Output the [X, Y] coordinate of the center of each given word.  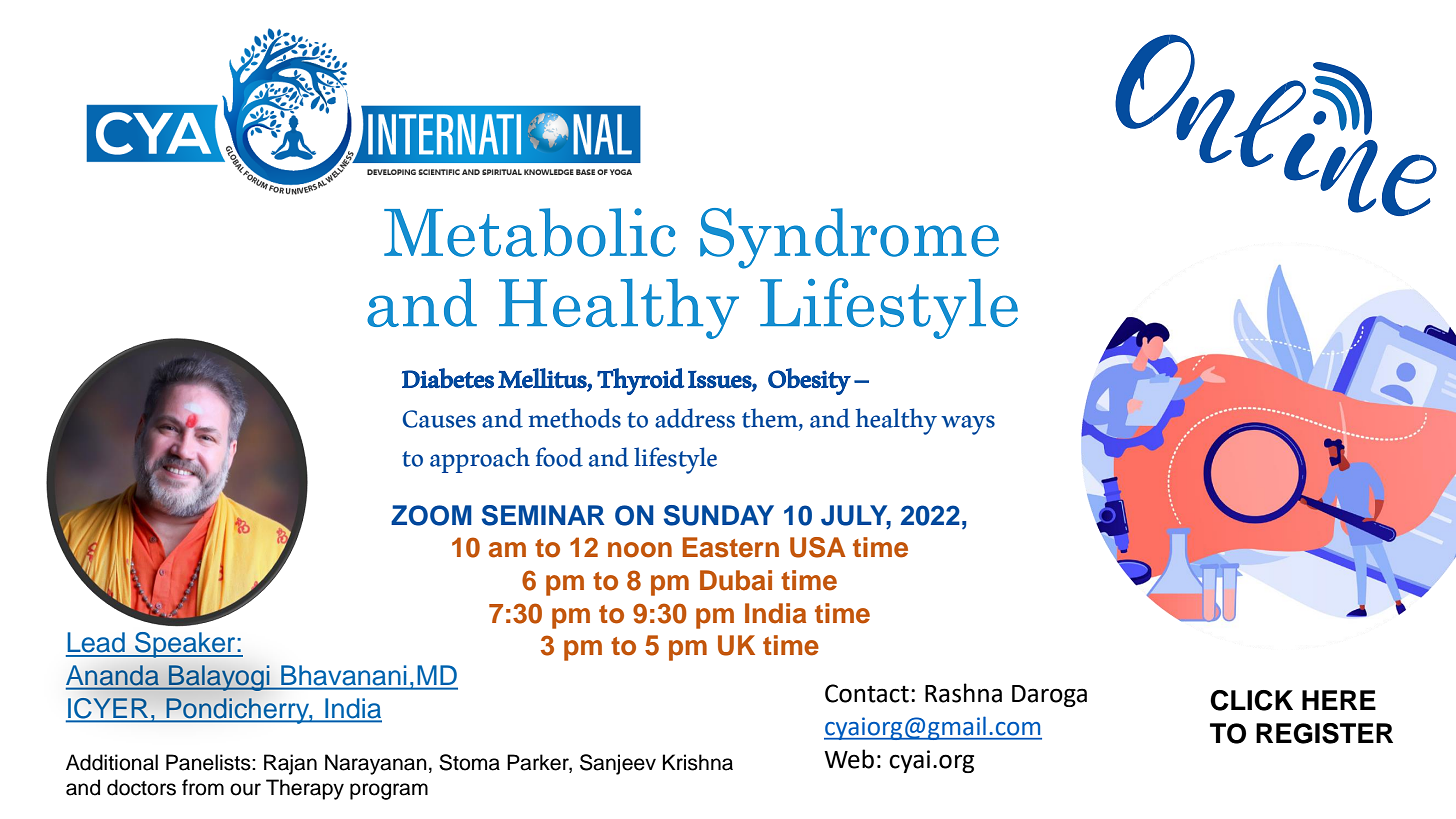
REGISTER [1324, 733]
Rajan [290, 764]
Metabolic [530, 232]
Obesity [809, 381]
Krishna [698, 762]
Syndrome [849, 238]
